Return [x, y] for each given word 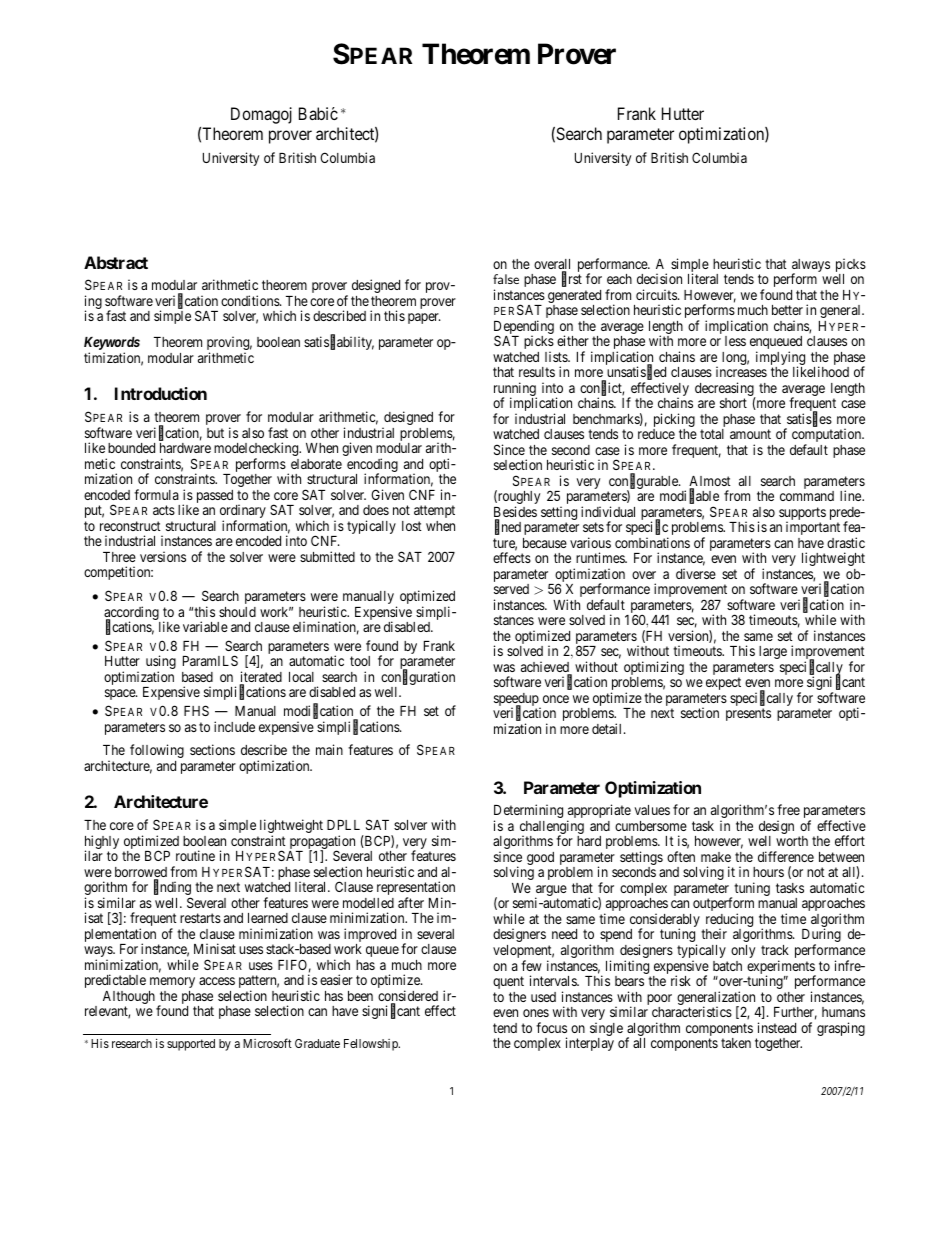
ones [536, 1013]
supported [191, 1045]
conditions [251, 300]
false [506, 279]
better [787, 310]
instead [777, 1027]
